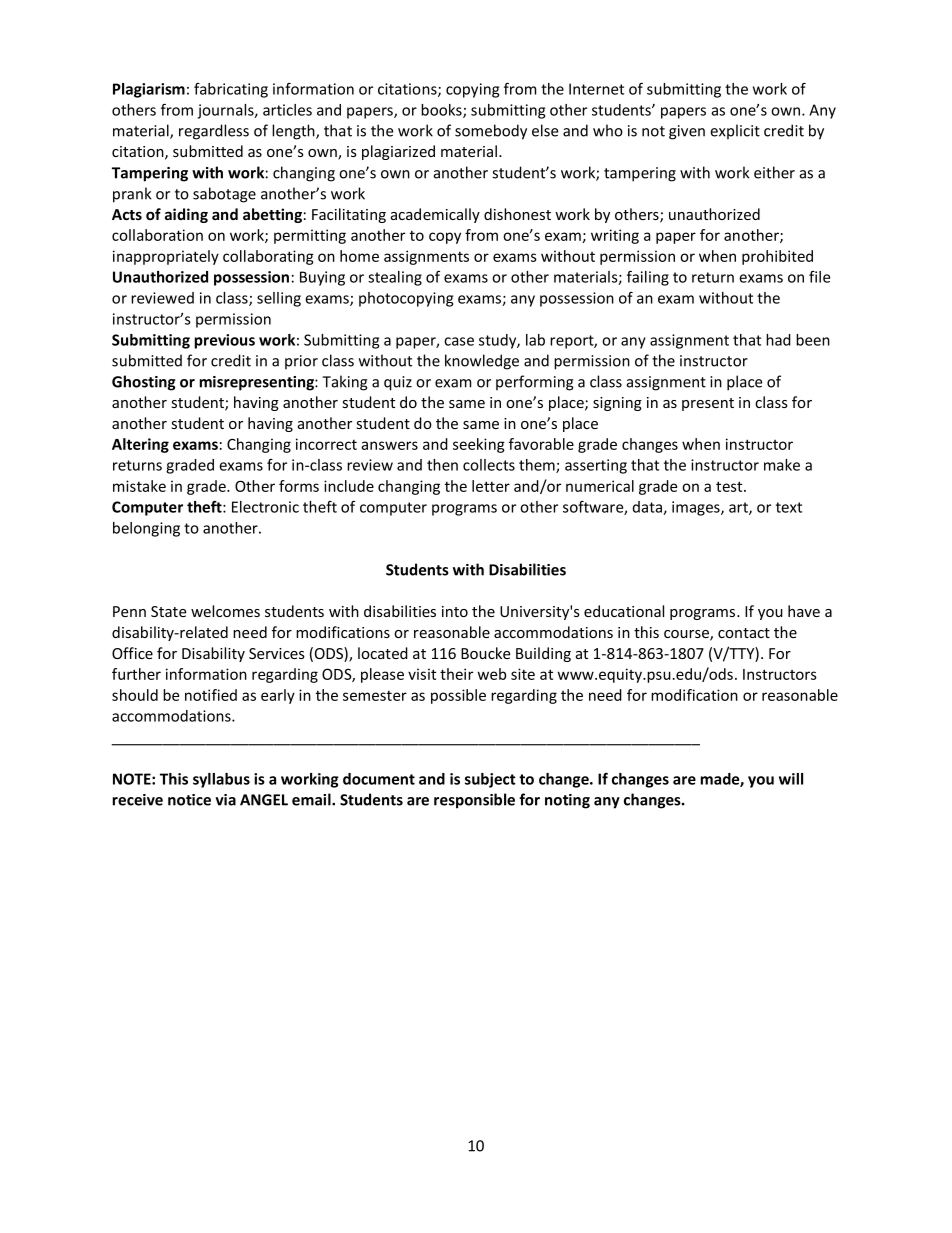  What do you see at coordinates (735, 131) in the document?
I see `explicit` at bounding box center [735, 131].
